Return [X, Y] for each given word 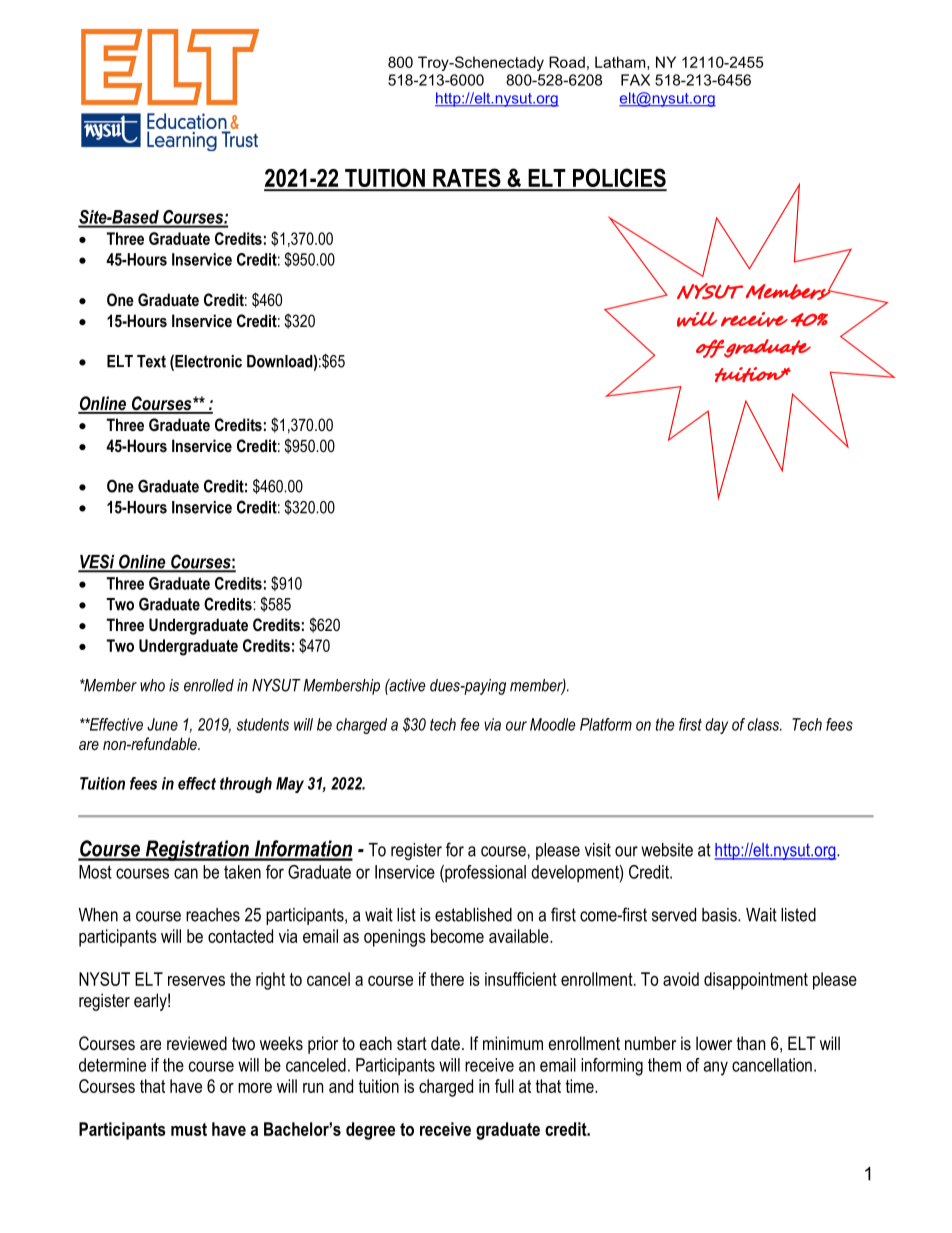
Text [151, 361]
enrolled [209, 685]
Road [567, 62]
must [189, 1129]
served [674, 915]
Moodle [553, 724]
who [152, 685]
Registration [197, 850]
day [716, 726]
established [473, 915]
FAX [635, 80]
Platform [606, 724]
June [162, 724]
